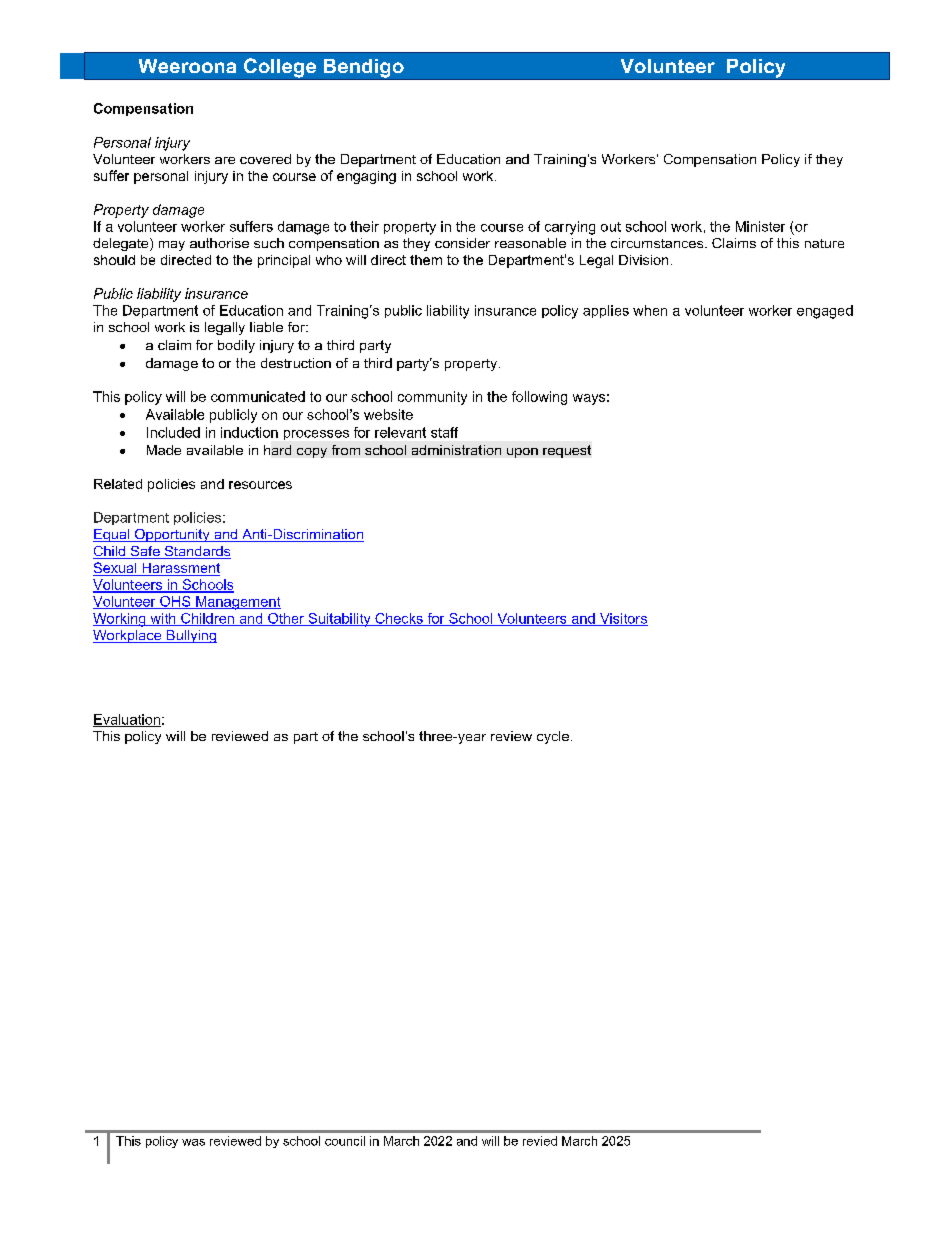  Describe the element at coordinates (760, 226) in the screenshot. I see `Minister` at that location.
